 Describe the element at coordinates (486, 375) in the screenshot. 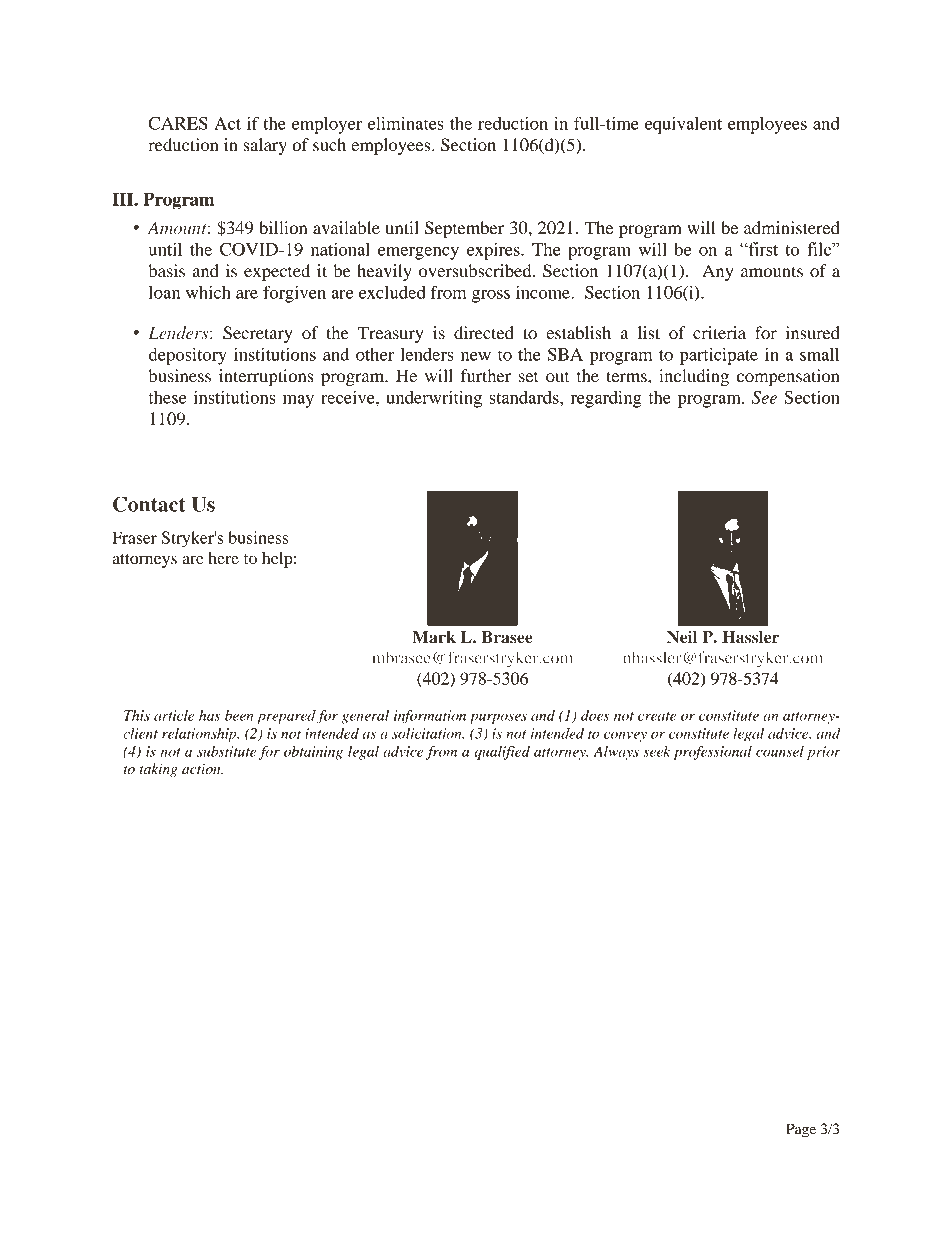

I see `further` at that location.
